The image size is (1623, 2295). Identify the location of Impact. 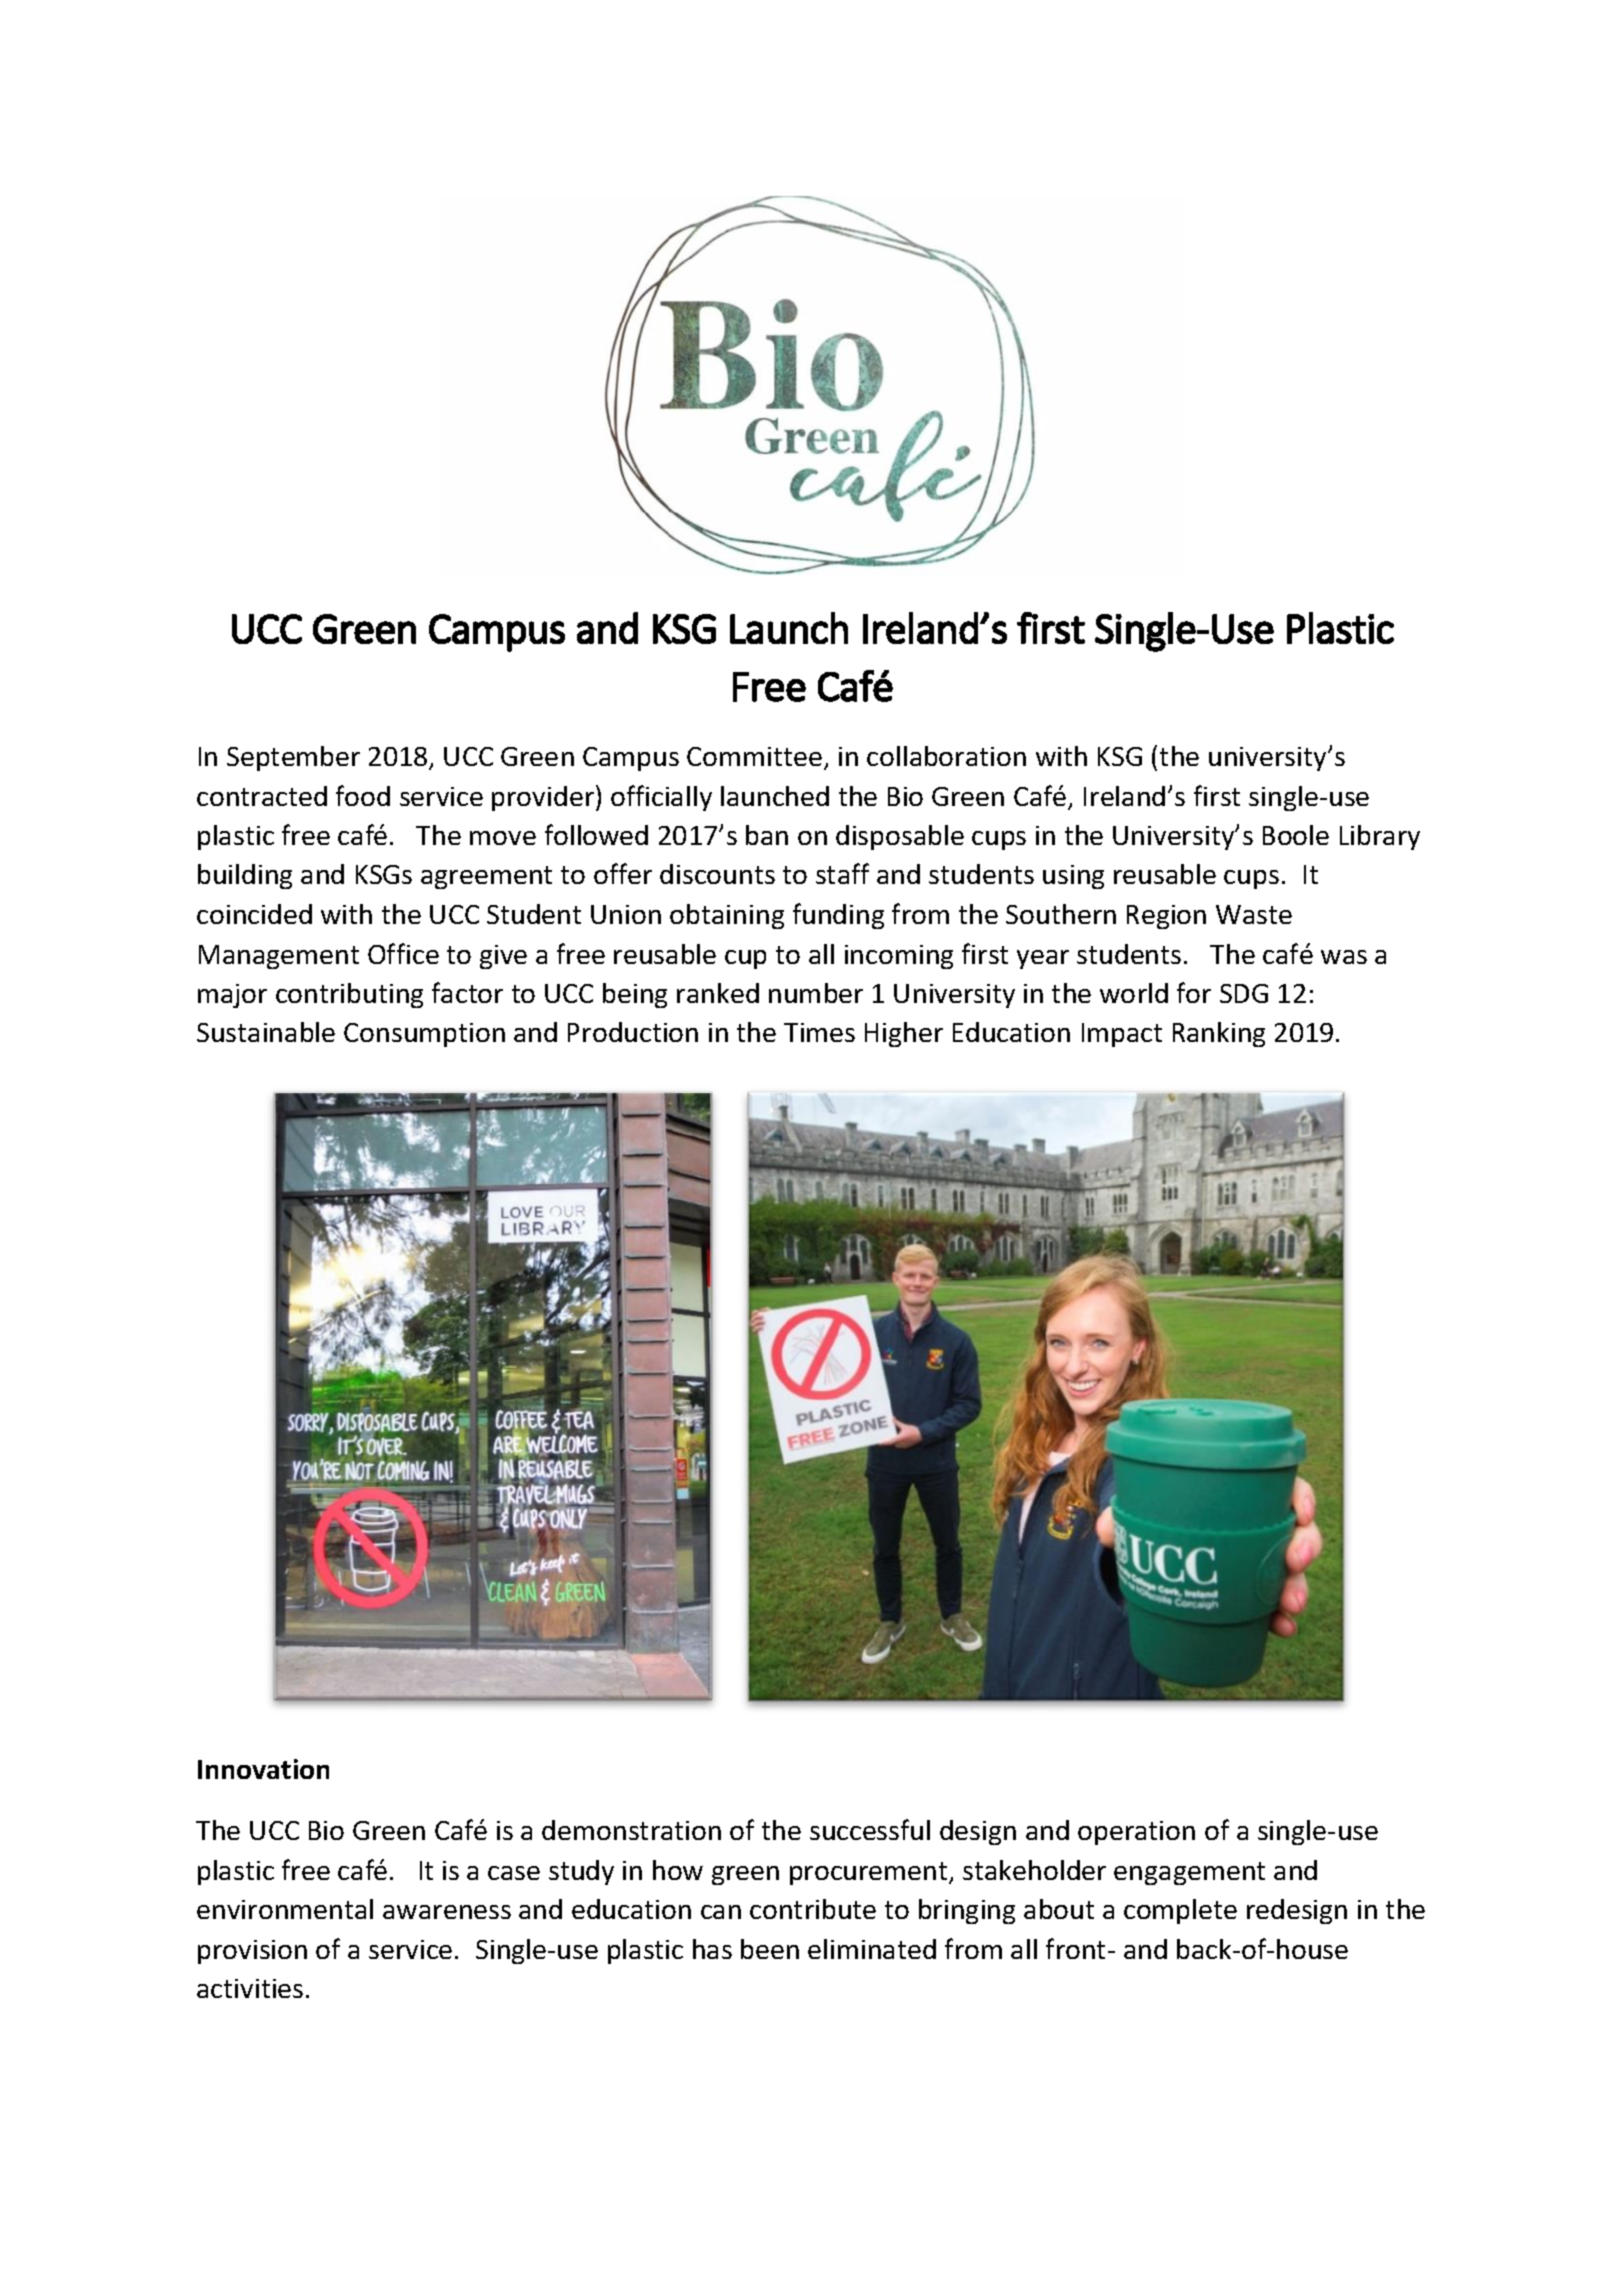
(1122, 1035).
